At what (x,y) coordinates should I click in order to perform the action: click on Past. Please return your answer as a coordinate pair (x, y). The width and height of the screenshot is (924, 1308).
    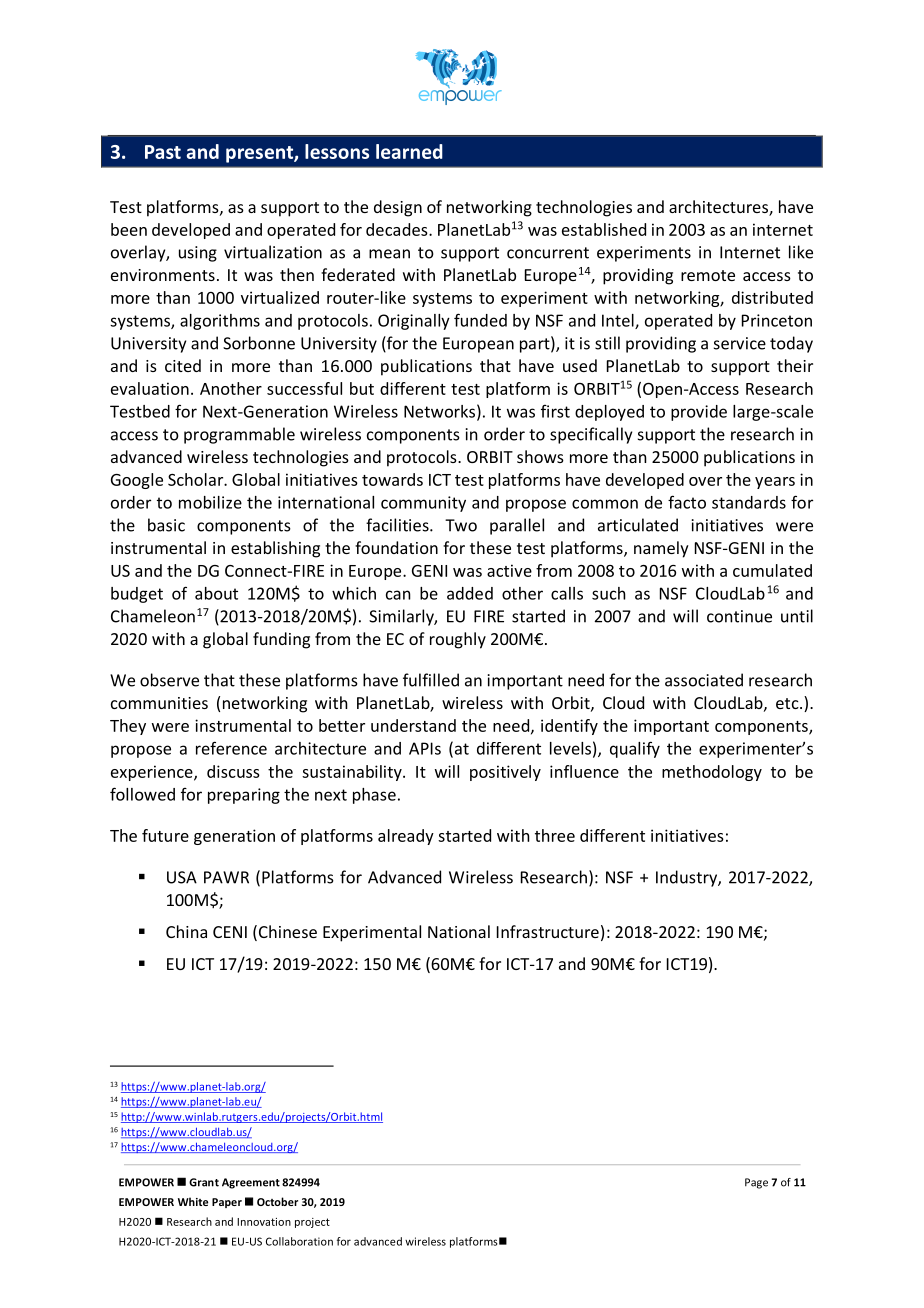
    Looking at the image, I should click on (163, 152).
